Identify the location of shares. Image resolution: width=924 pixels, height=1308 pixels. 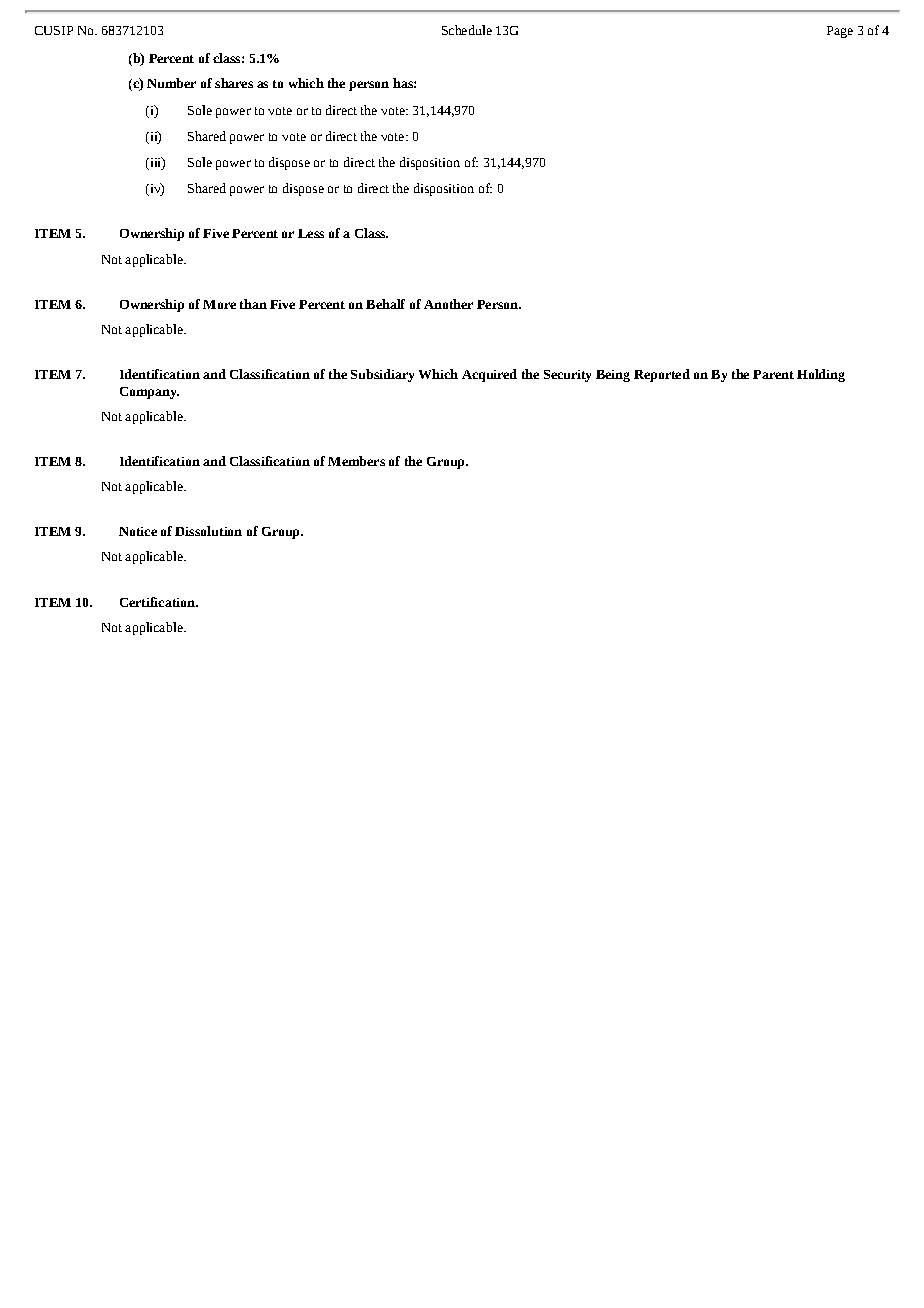
(234, 83).
